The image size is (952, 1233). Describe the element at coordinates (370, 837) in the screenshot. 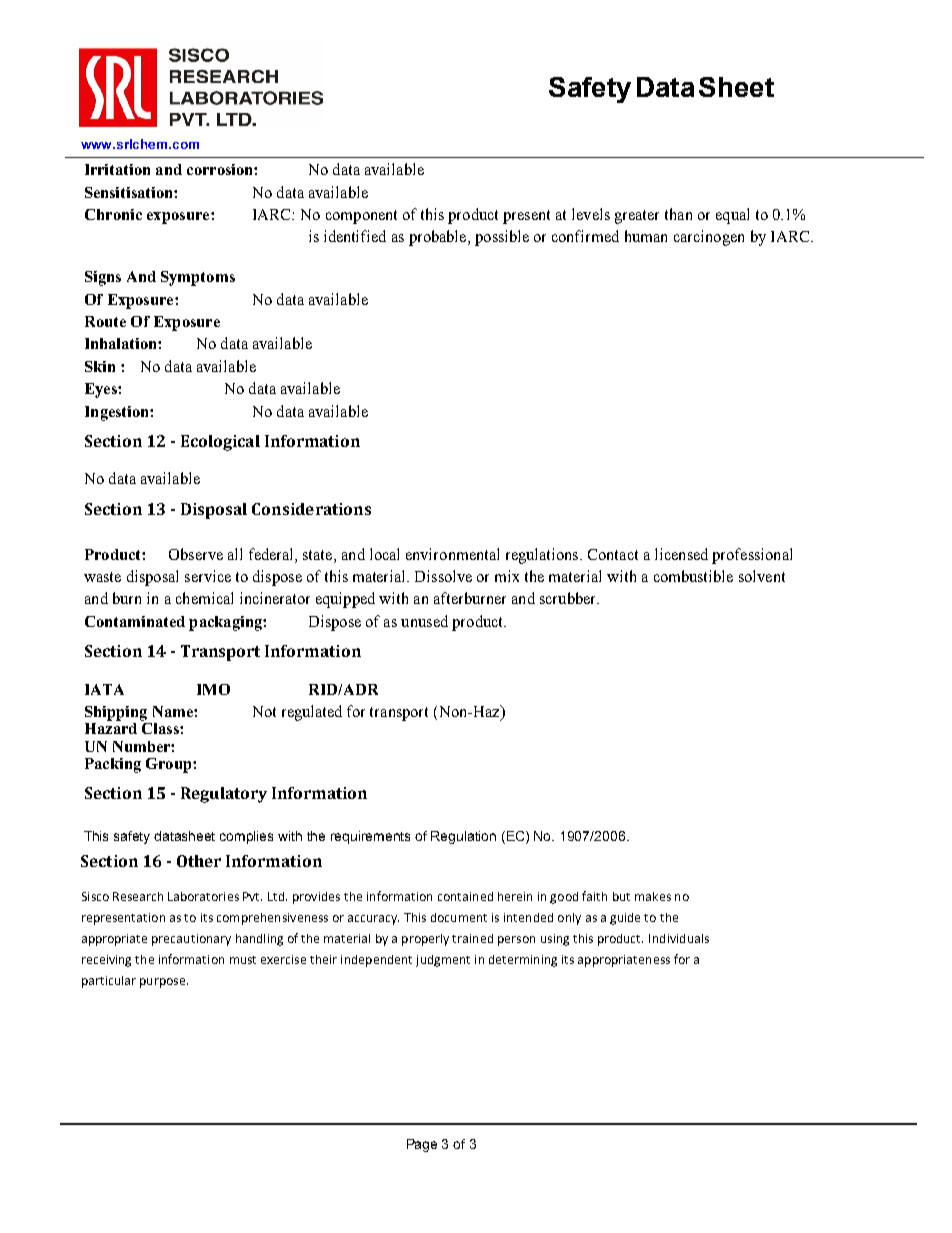

I see `requirements` at that location.
